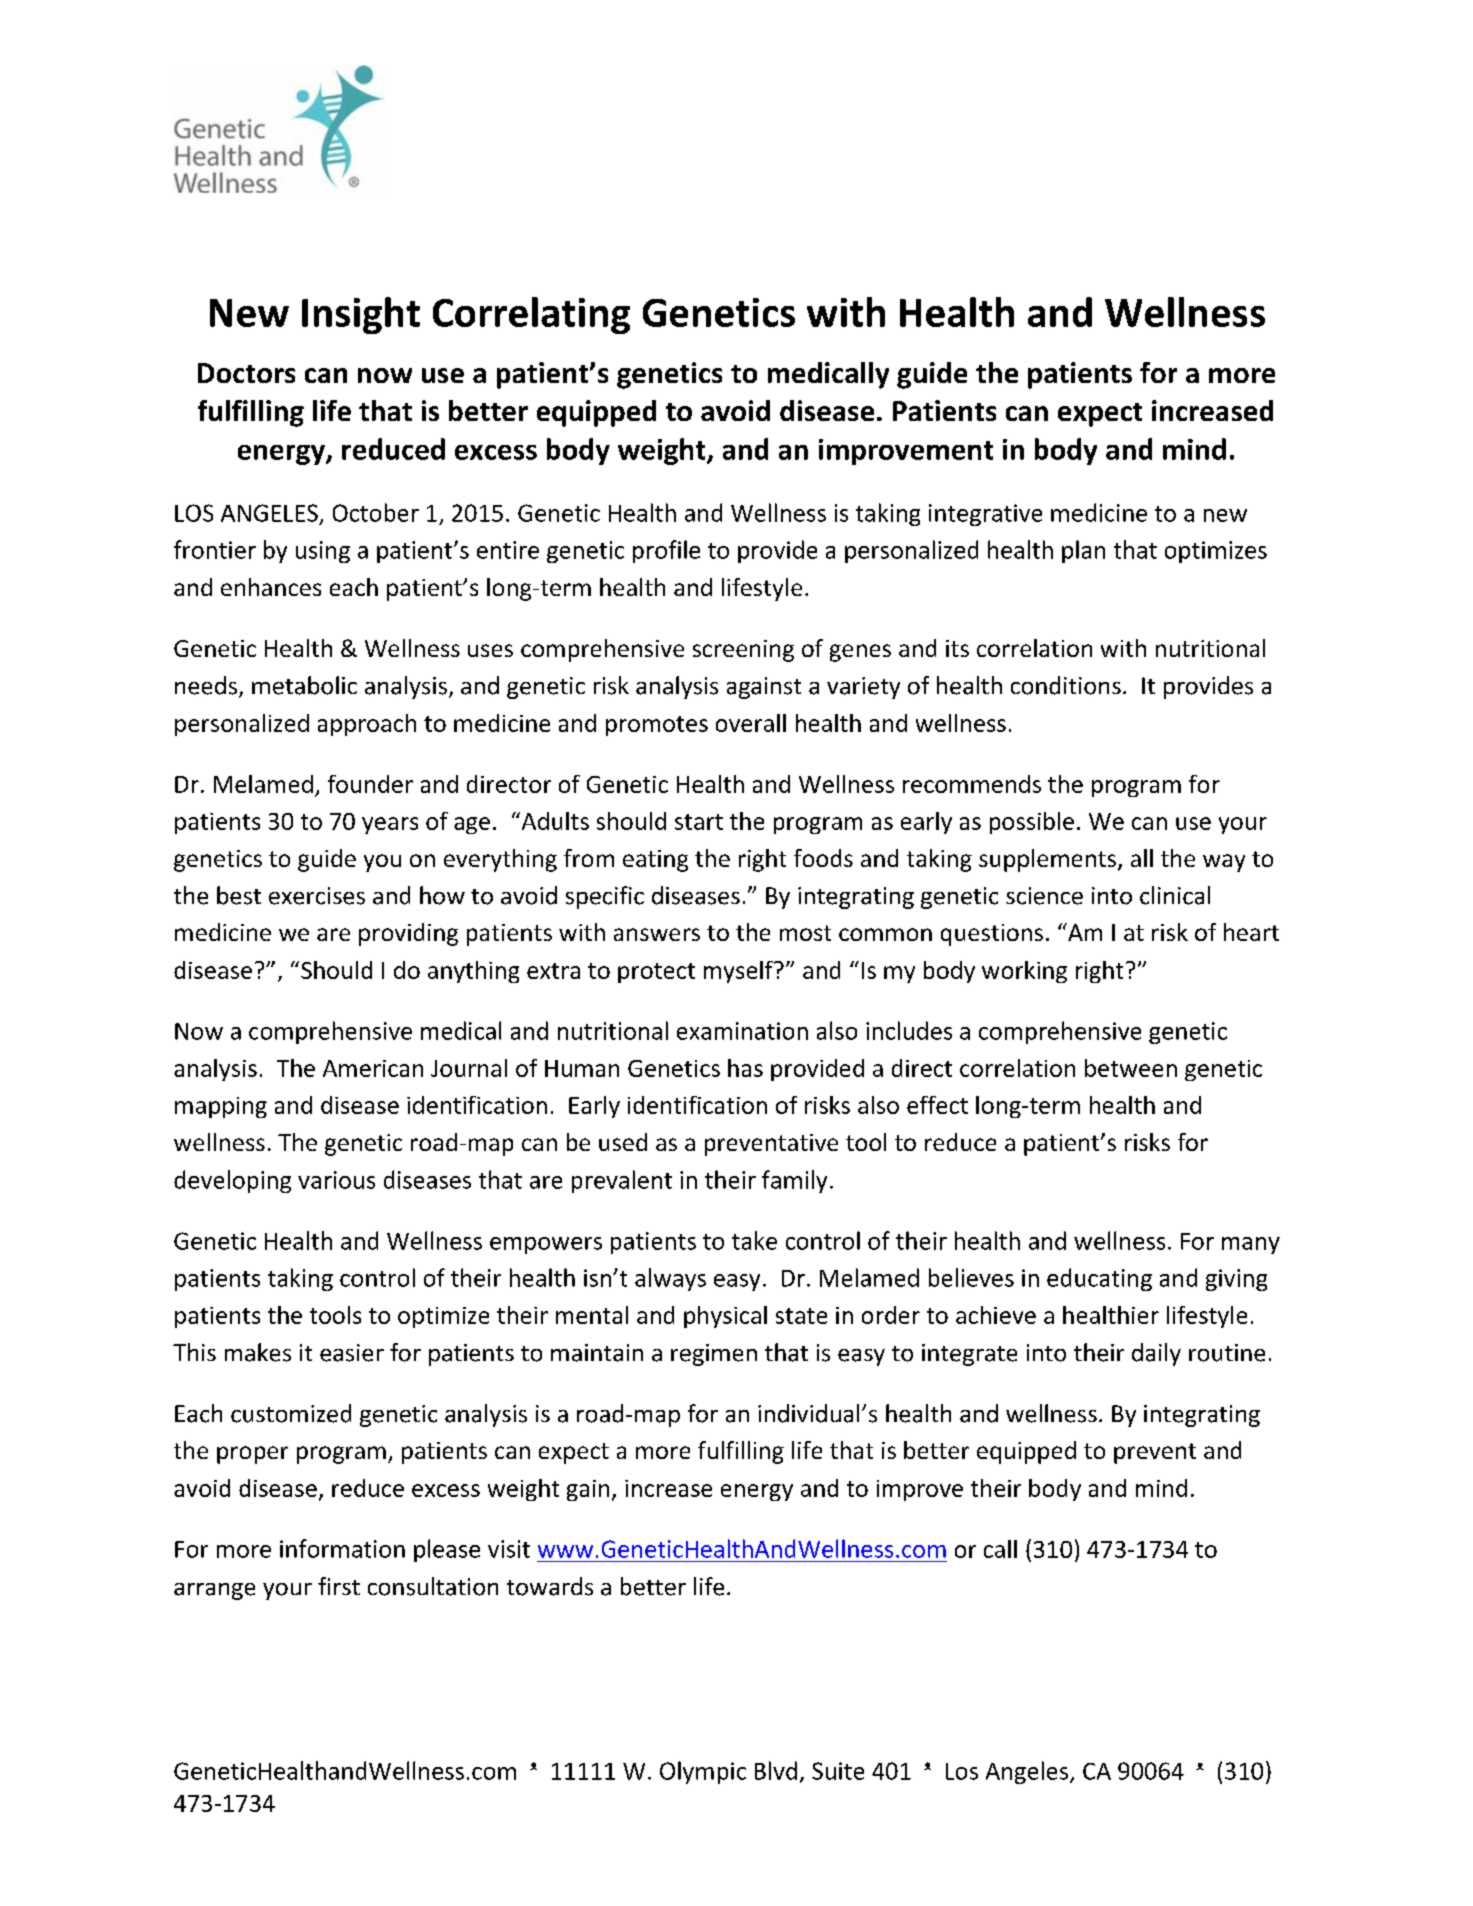 Image resolution: width=1473 pixels, height=1906 pixels. I want to click on Correlating, so click(531, 315).
